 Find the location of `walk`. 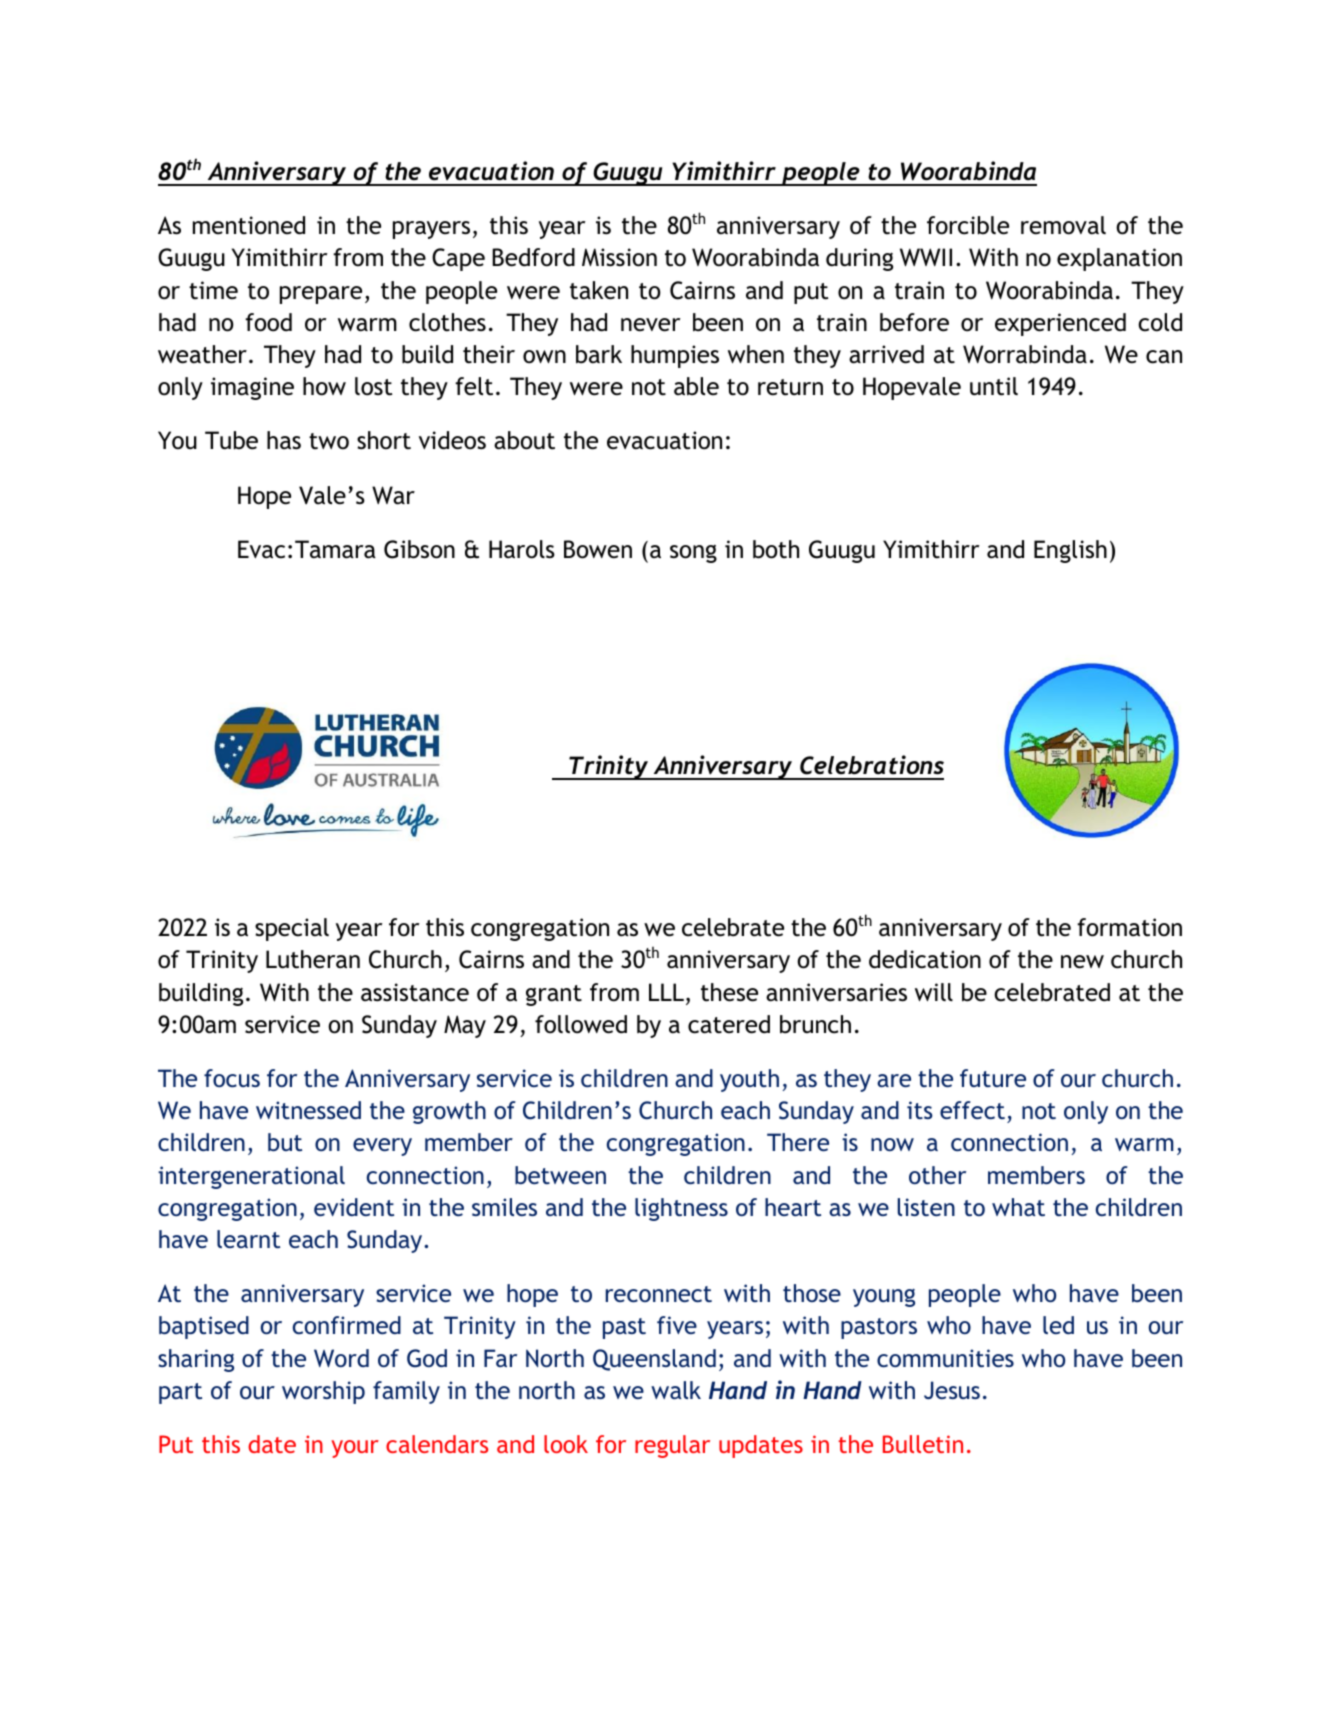

walk is located at coordinates (676, 1390).
